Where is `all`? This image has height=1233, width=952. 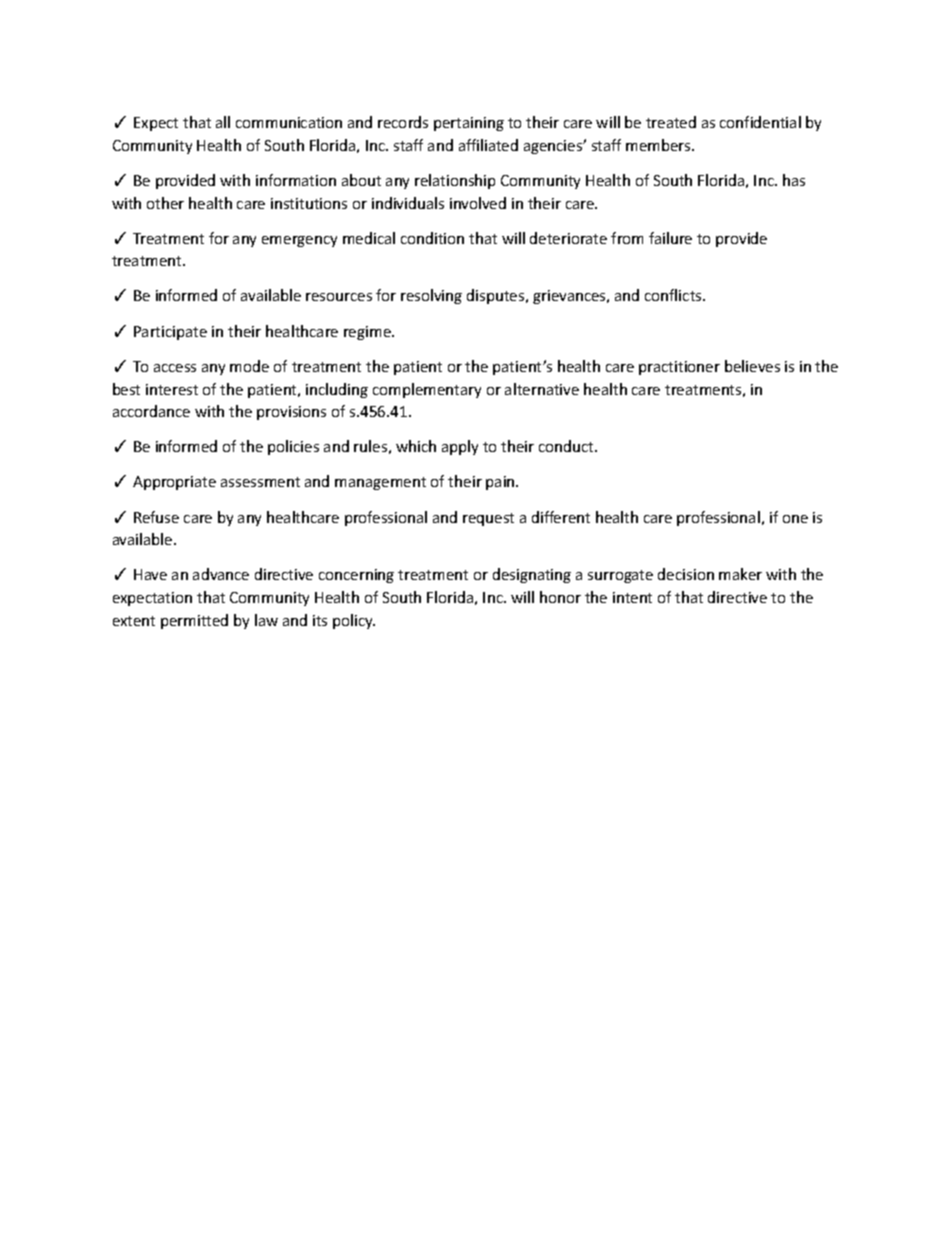 all is located at coordinates (223, 122).
